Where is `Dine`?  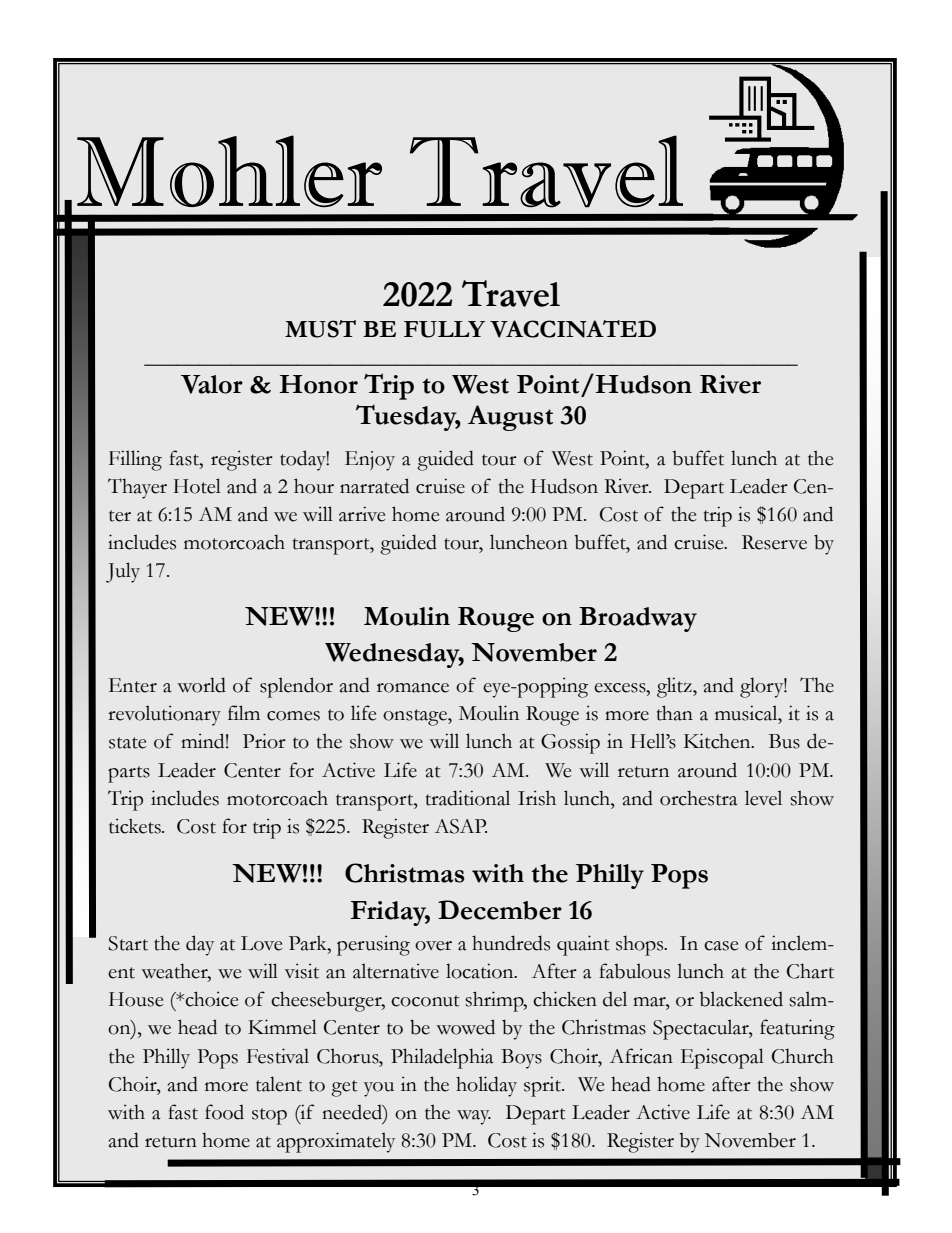 Dine is located at coordinates (508, 783).
